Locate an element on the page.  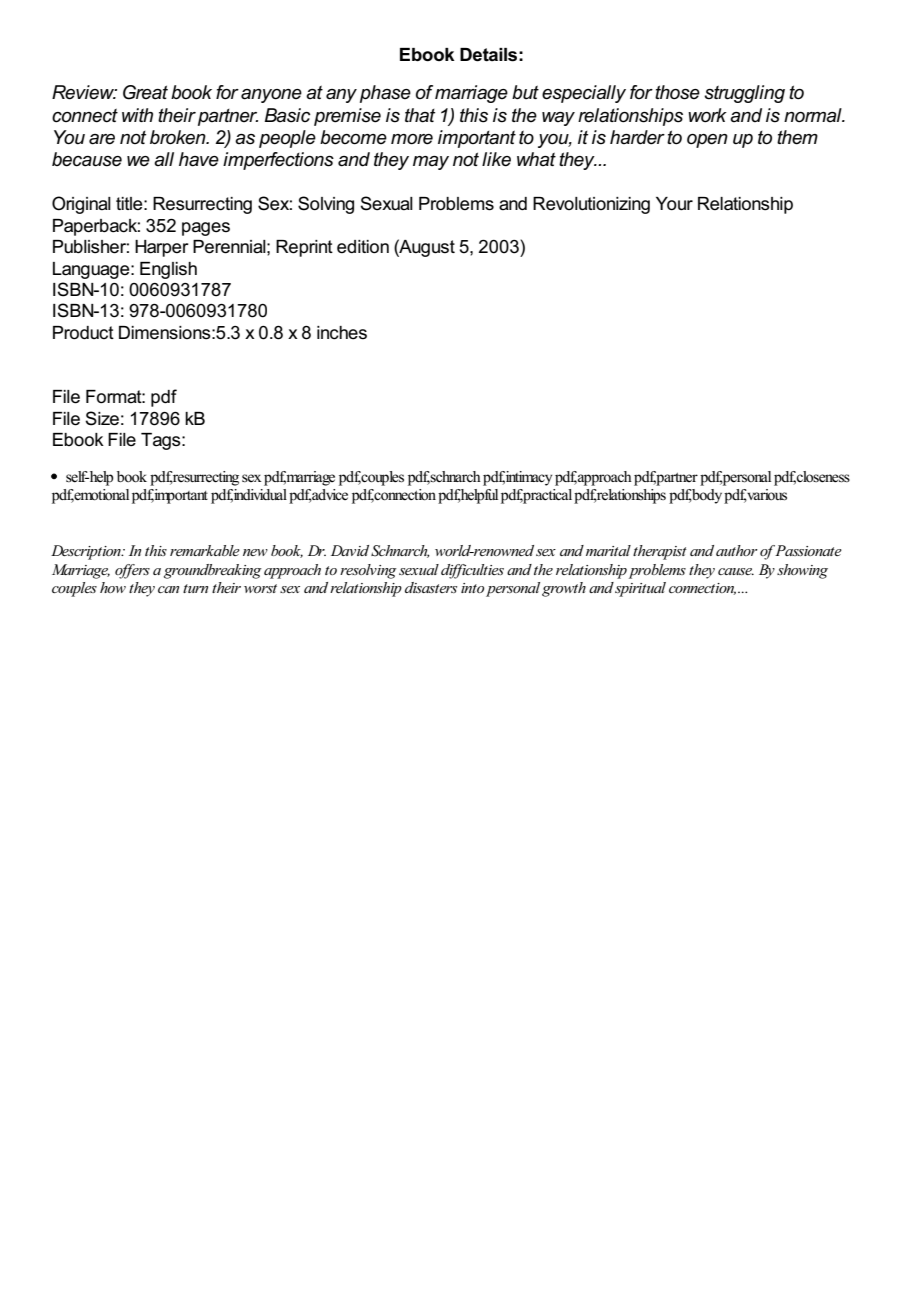
Product is located at coordinates (83, 333).
